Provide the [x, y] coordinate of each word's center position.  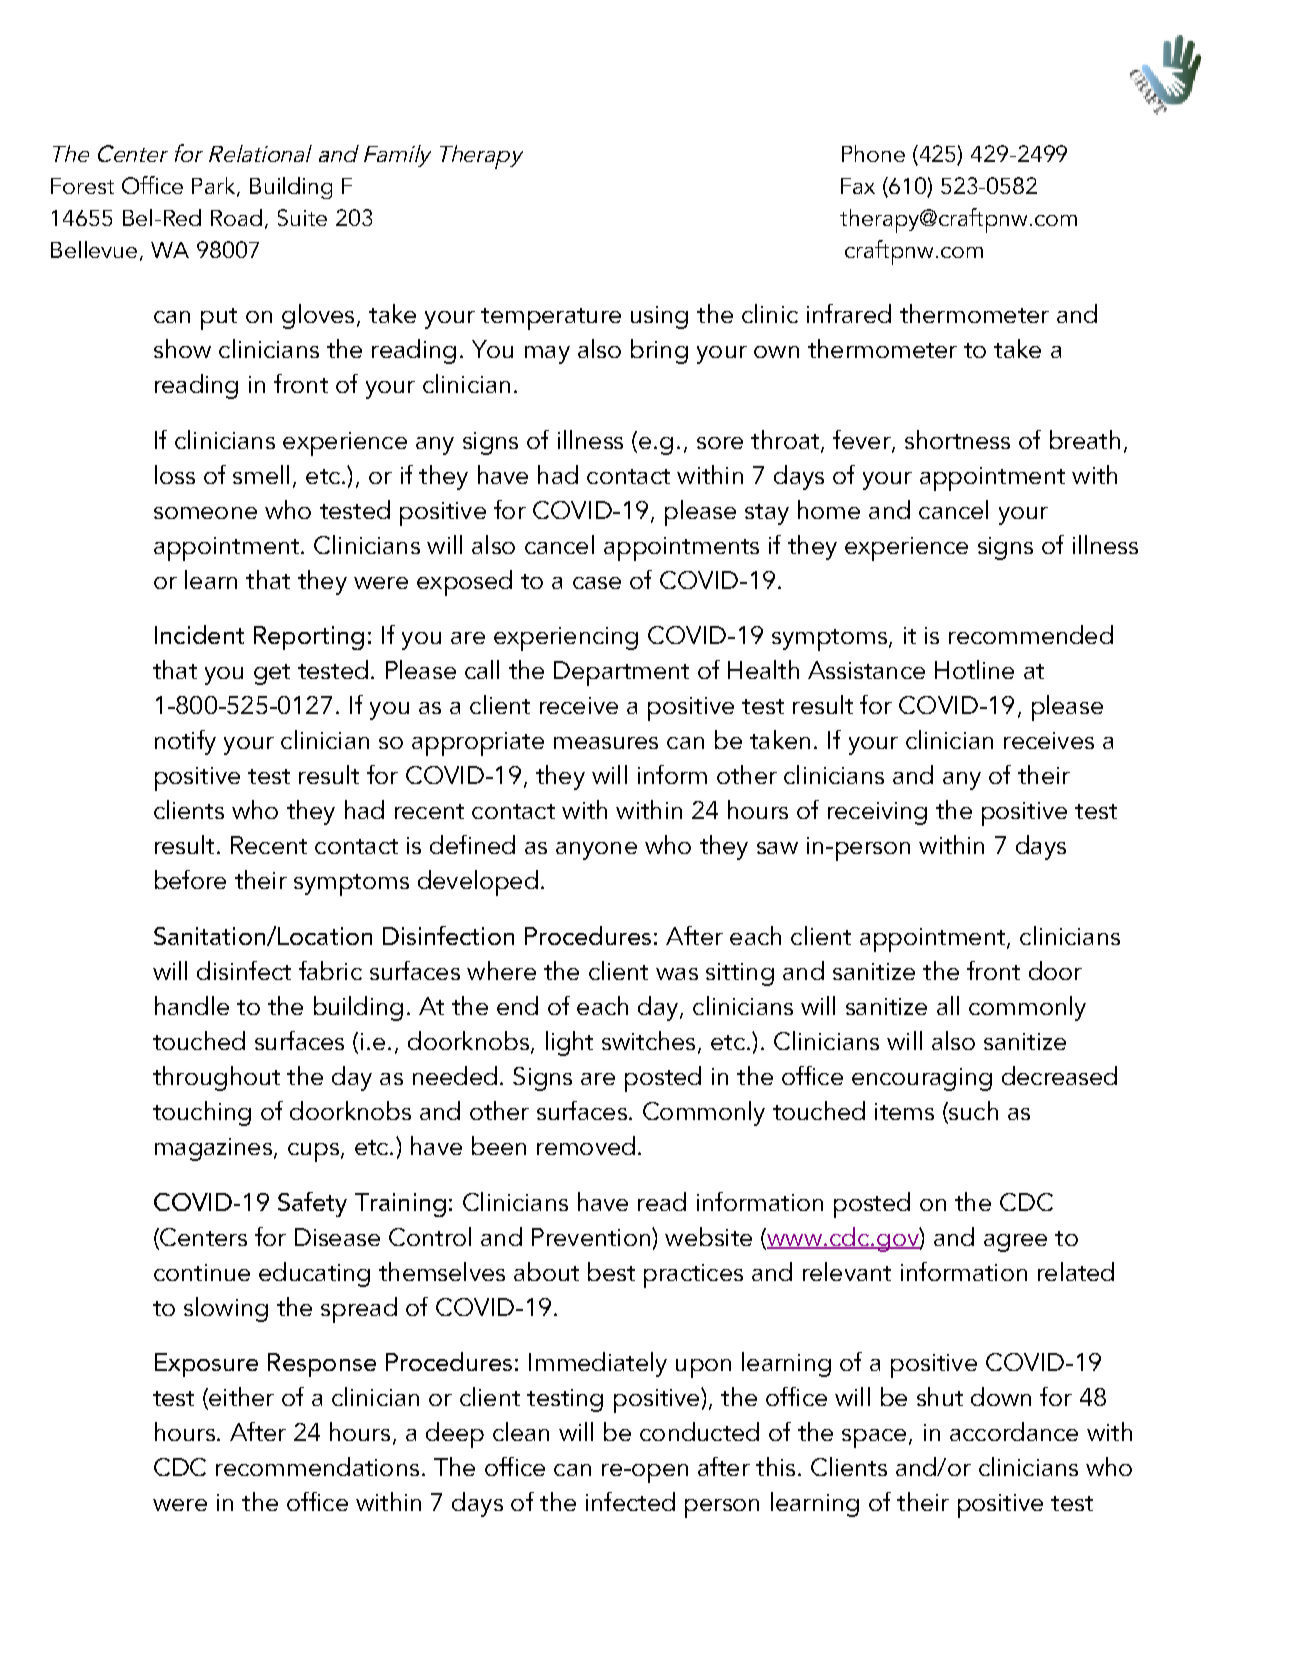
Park [213, 185]
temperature [551, 319]
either [240, 1398]
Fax [858, 186]
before [190, 879]
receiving [877, 813]
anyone [596, 851]
